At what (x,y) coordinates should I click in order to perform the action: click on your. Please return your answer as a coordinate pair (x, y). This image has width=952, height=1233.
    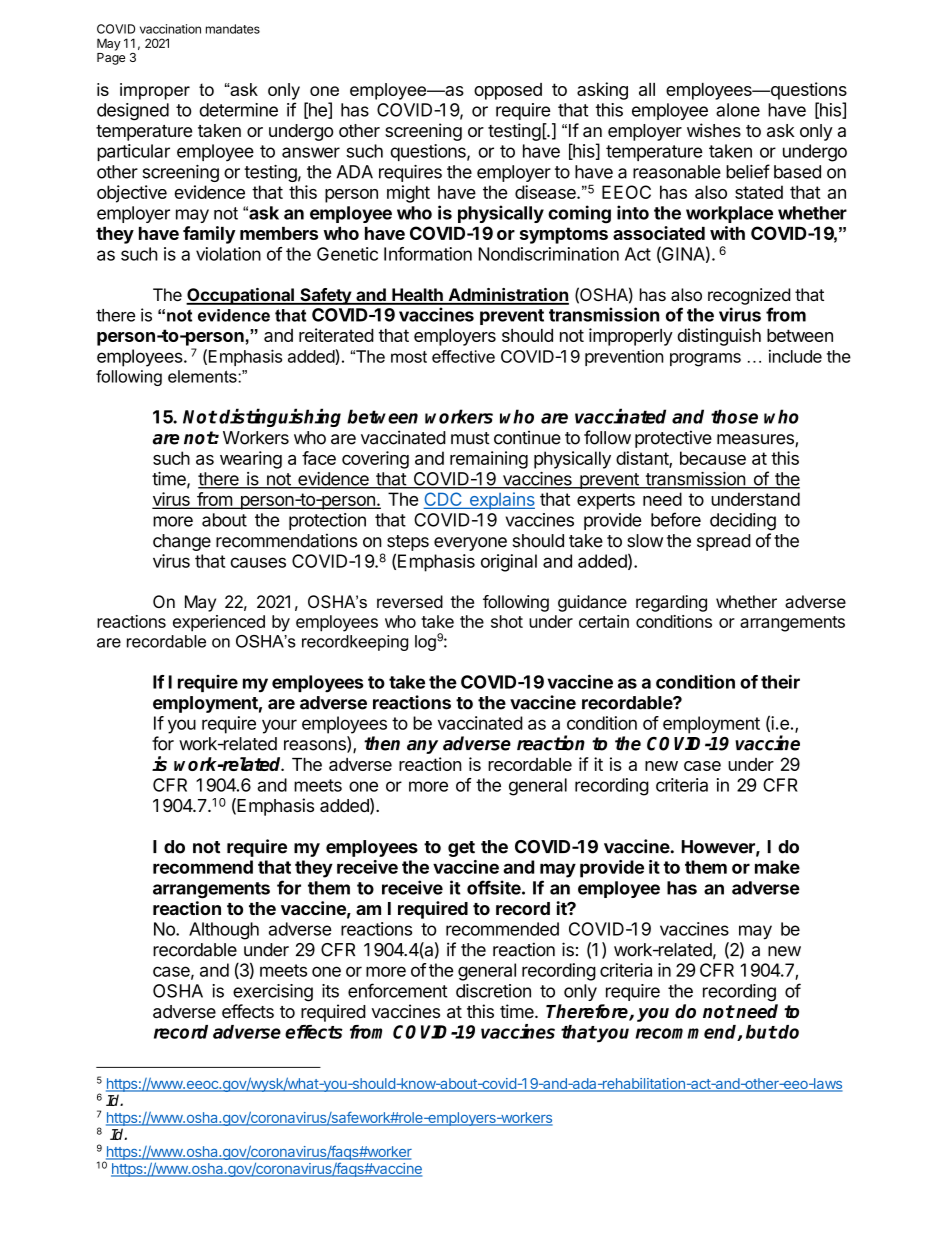
    Looking at the image, I should click on (279, 726).
